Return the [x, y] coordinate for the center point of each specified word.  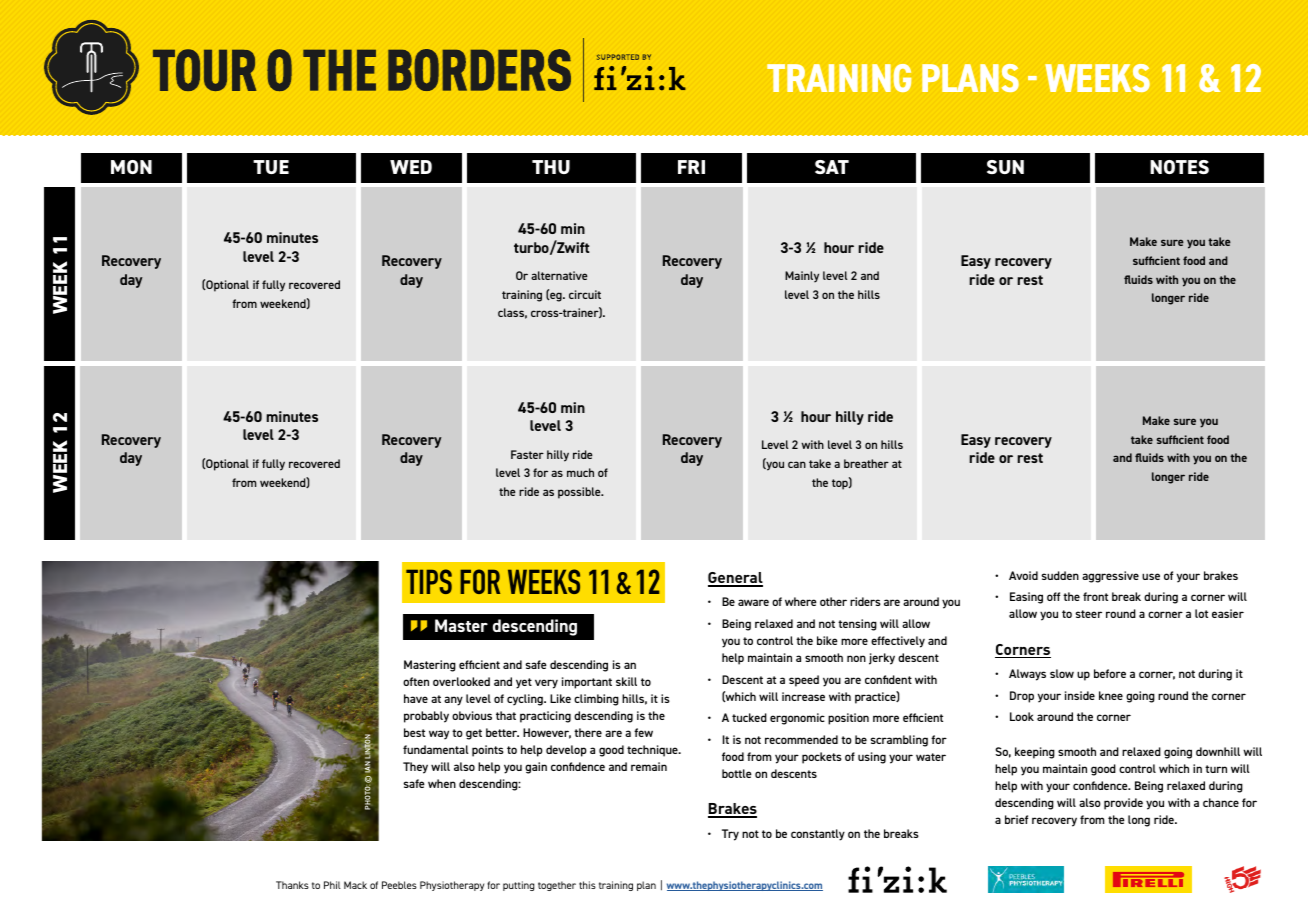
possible [580, 493]
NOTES [1179, 167]
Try [730, 835]
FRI [691, 167]
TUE [271, 167]
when [442, 783]
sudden [1060, 575]
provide [1123, 804]
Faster [527, 454]
